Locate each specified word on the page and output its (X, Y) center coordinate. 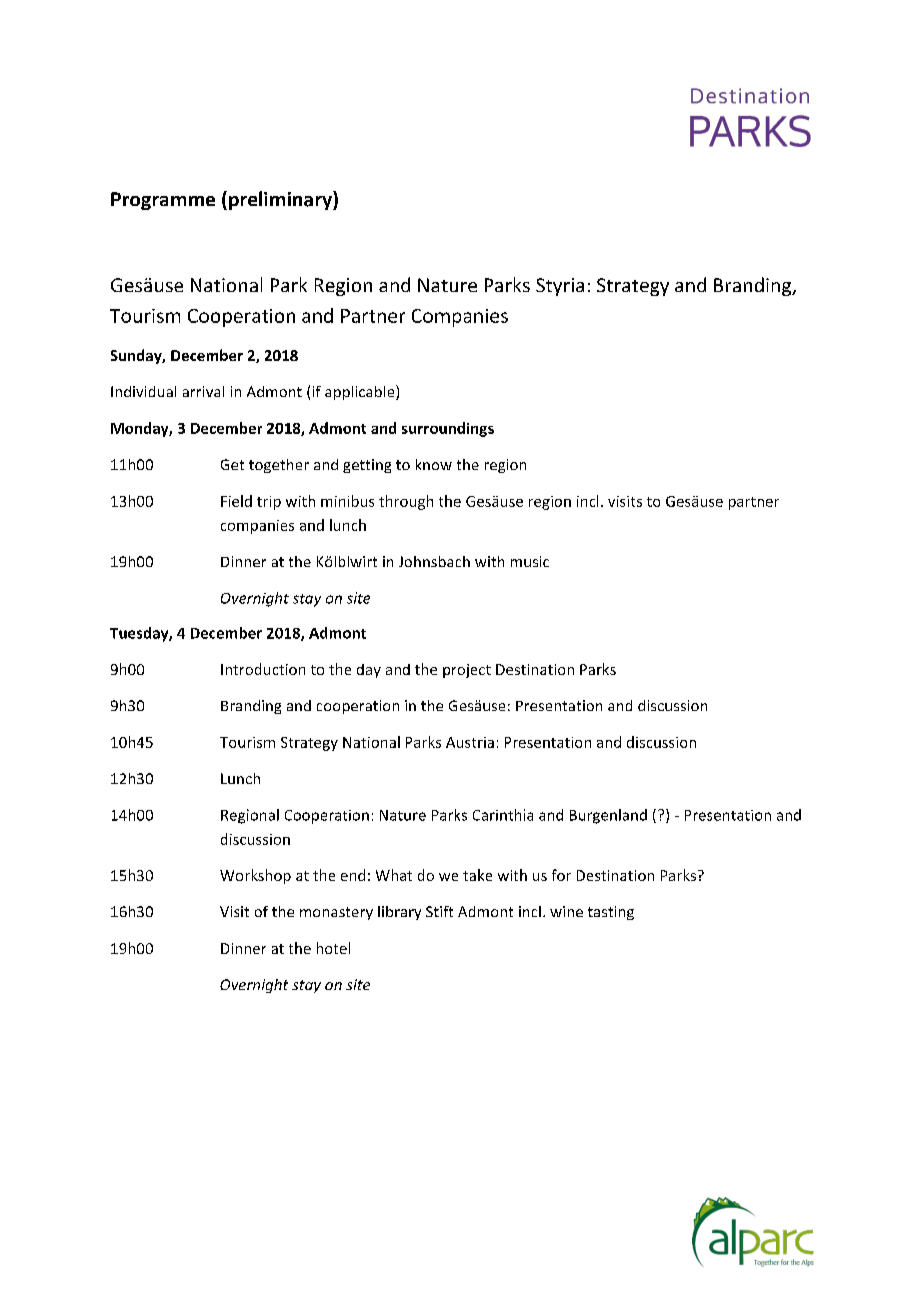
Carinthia (503, 815)
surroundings (448, 429)
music (530, 561)
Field (236, 501)
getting (367, 466)
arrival (203, 391)
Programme (163, 201)
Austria (470, 742)
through (406, 502)
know (434, 464)
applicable (361, 392)
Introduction (263, 669)
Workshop (255, 876)
